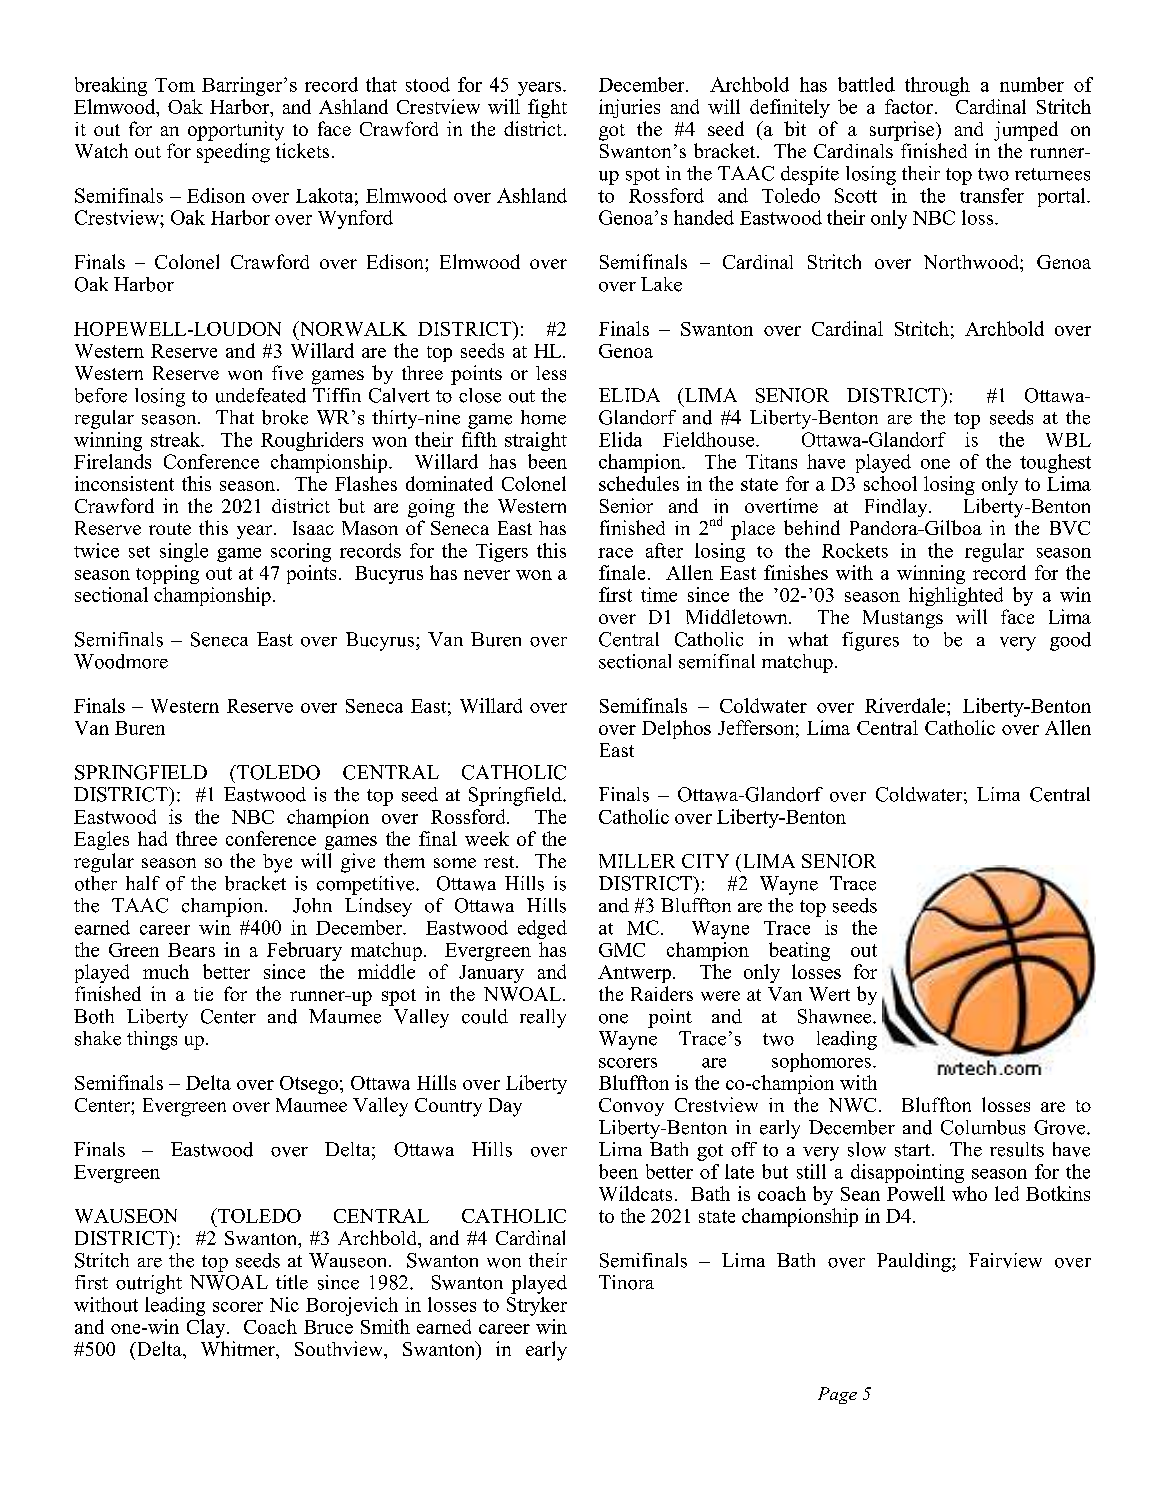 This screenshot has height=1508, width=1165. Describe the element at coordinates (543, 417) in the screenshot. I see `home` at that location.
